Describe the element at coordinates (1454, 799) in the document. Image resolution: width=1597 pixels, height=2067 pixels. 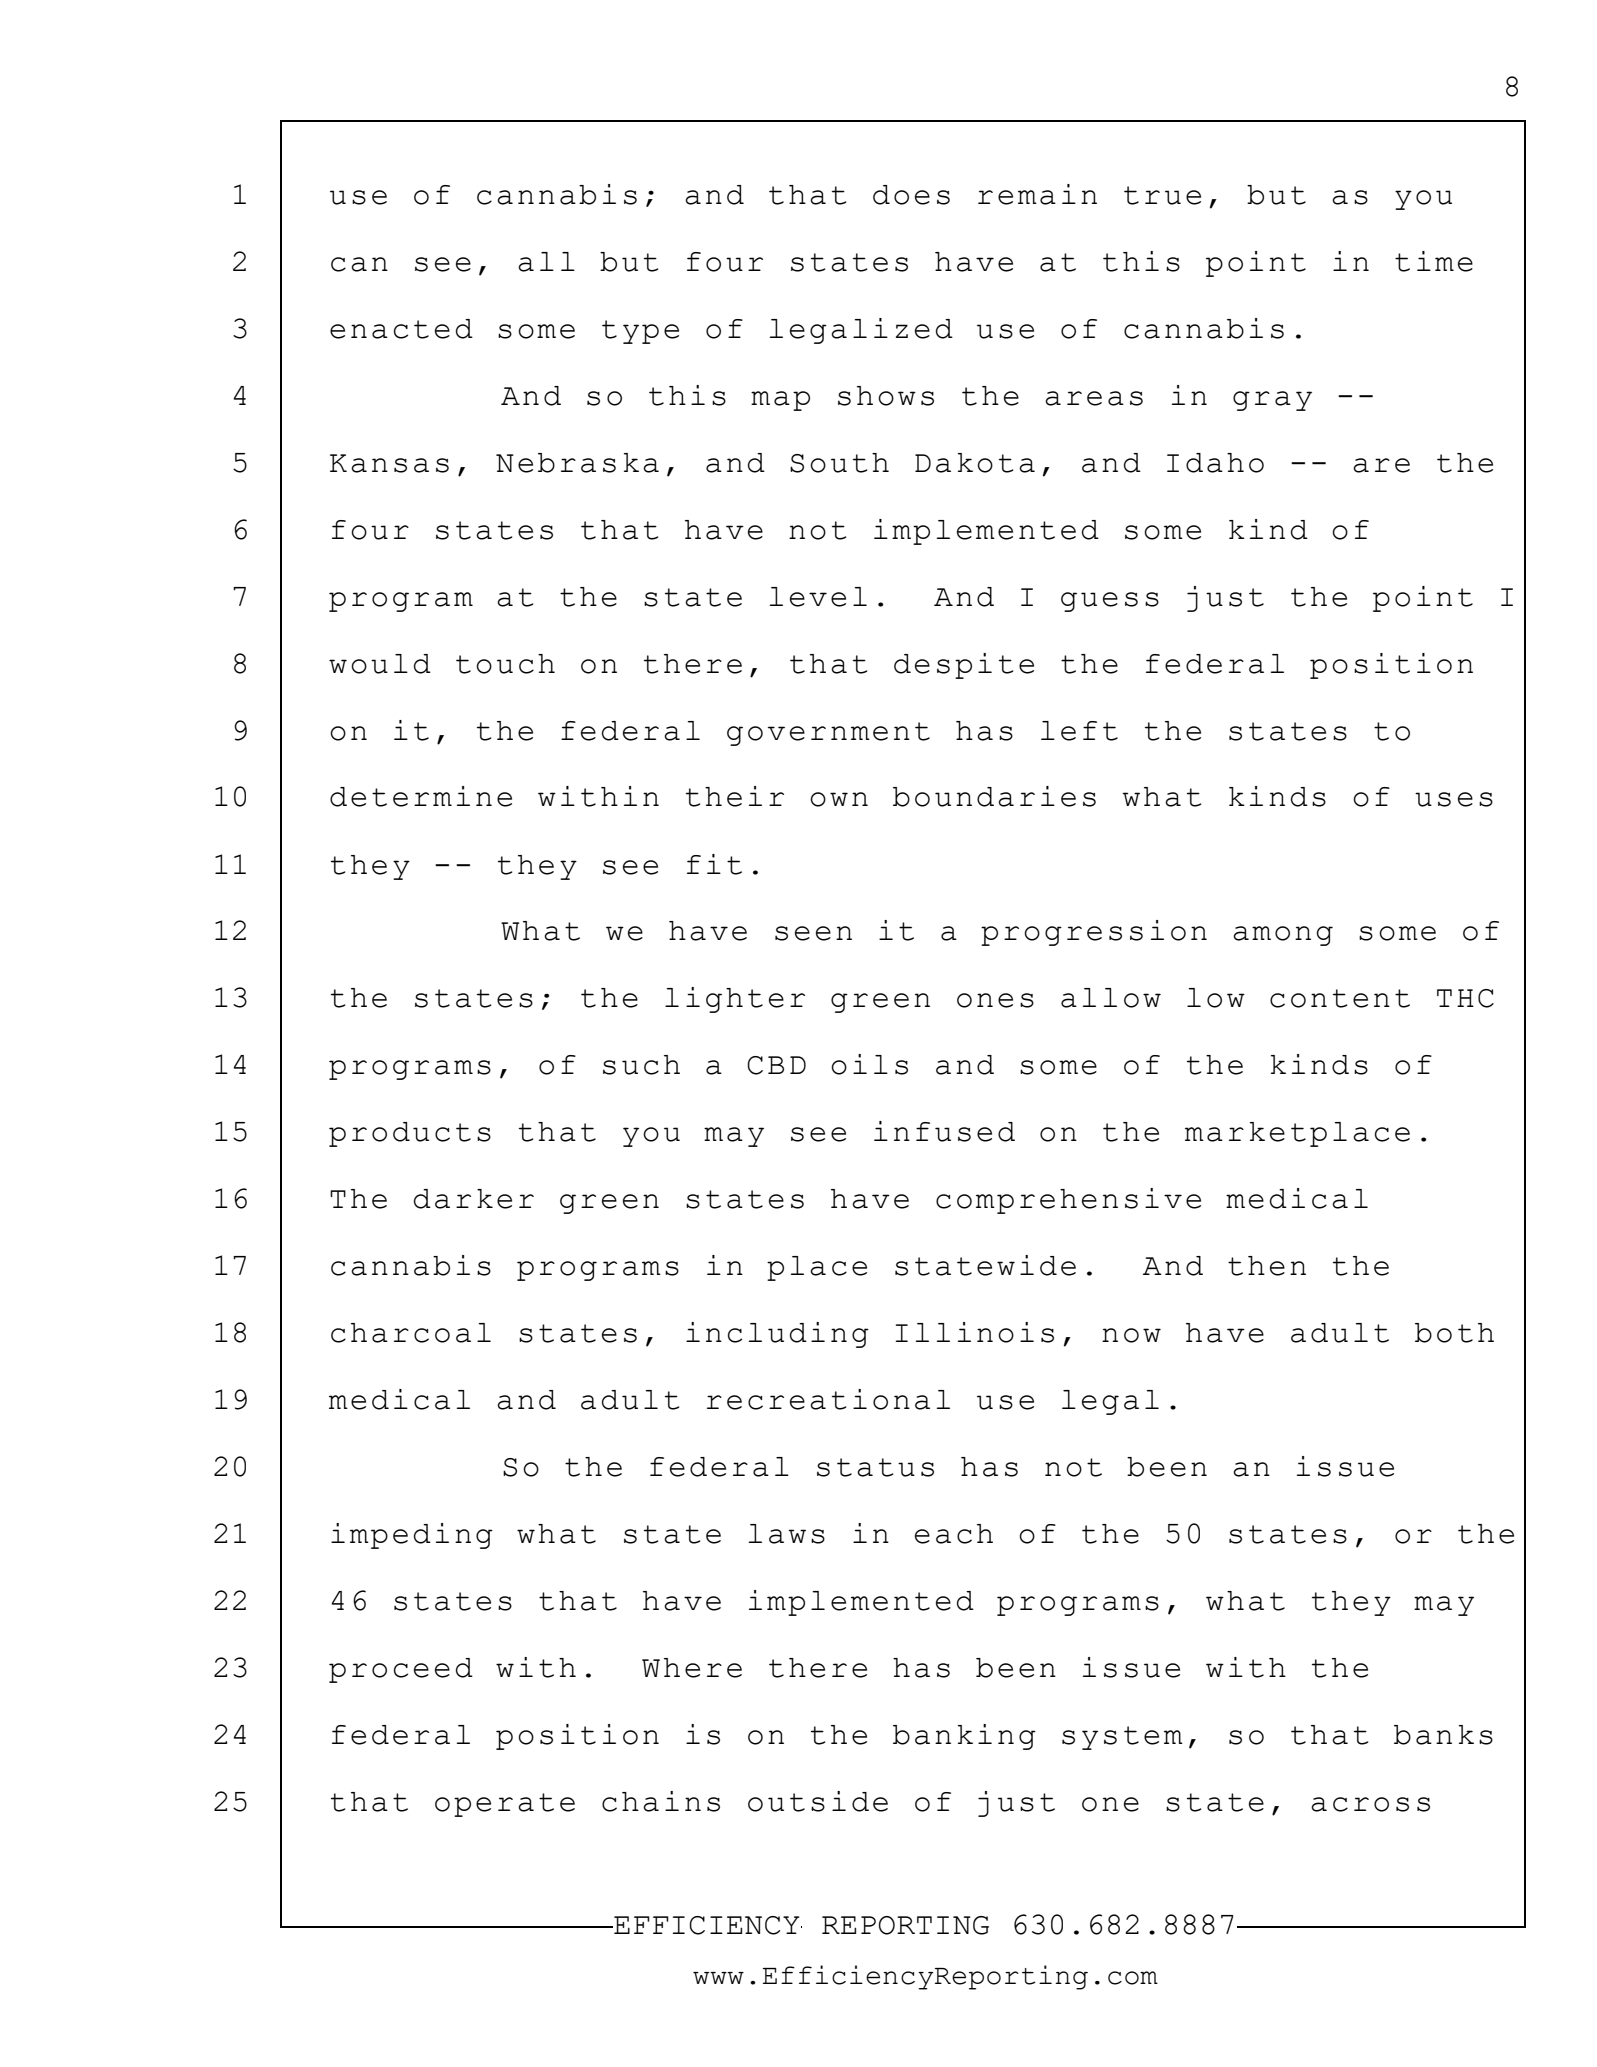
I see `uses` at that location.
